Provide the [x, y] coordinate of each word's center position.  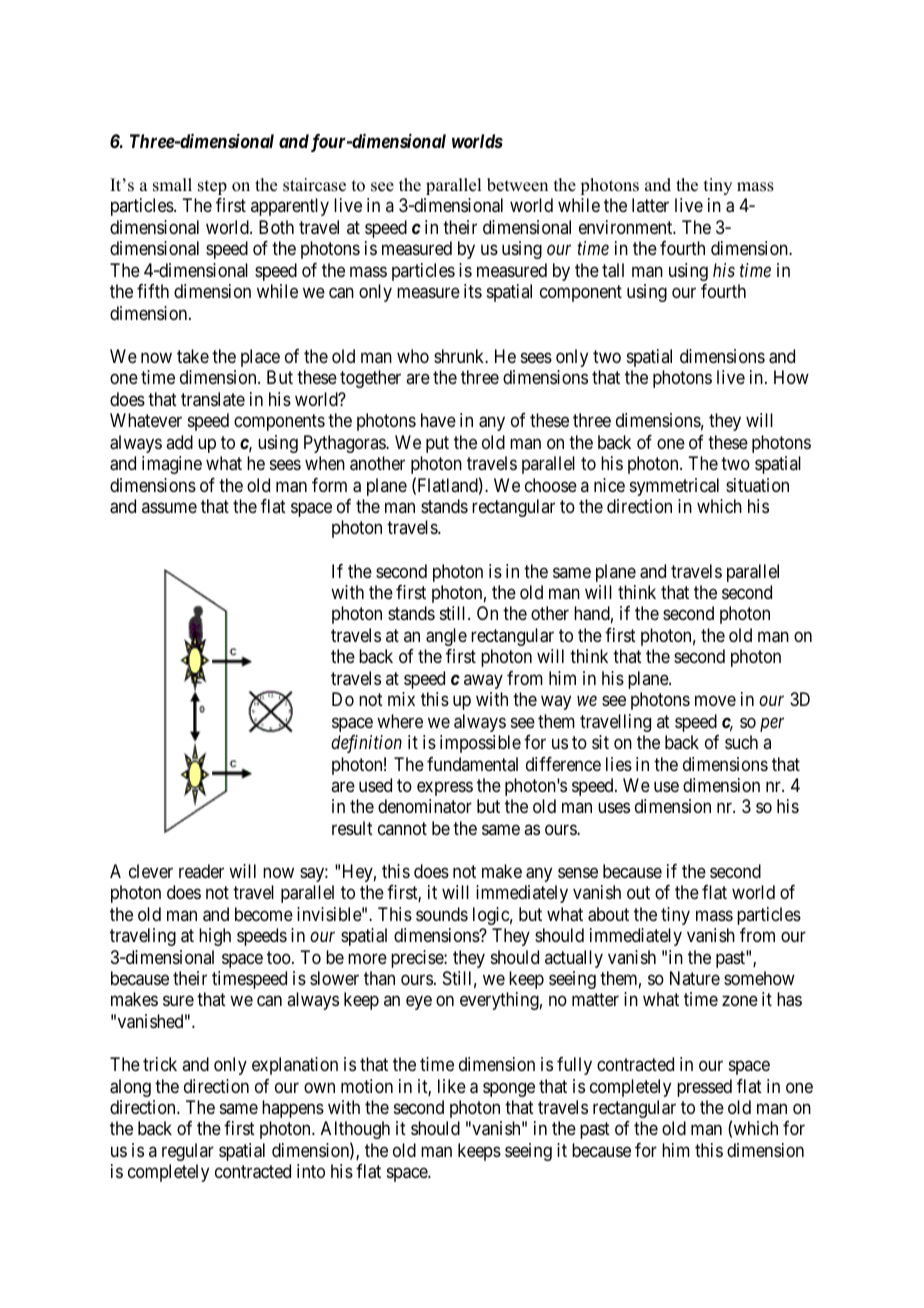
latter [650, 205]
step [212, 187]
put [437, 444]
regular [188, 1152]
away [483, 681]
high [215, 937]
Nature [695, 978]
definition [366, 744]
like [452, 1086]
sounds [442, 914]
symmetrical [674, 487]
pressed [704, 1088]
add [179, 442]
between [517, 185]
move [715, 701]
